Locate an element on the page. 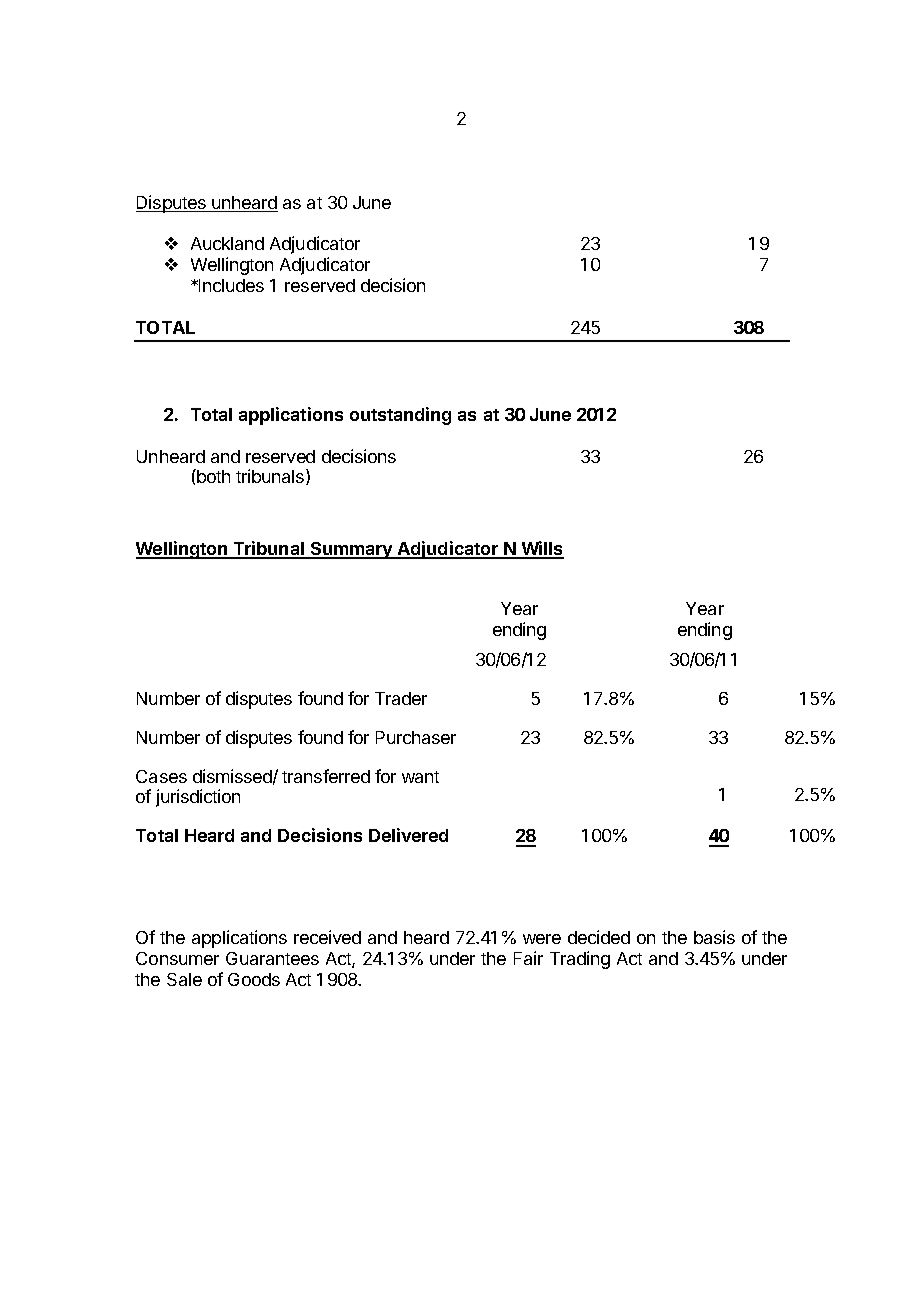 The height and width of the image is (1308, 924). Goods is located at coordinates (254, 979).
